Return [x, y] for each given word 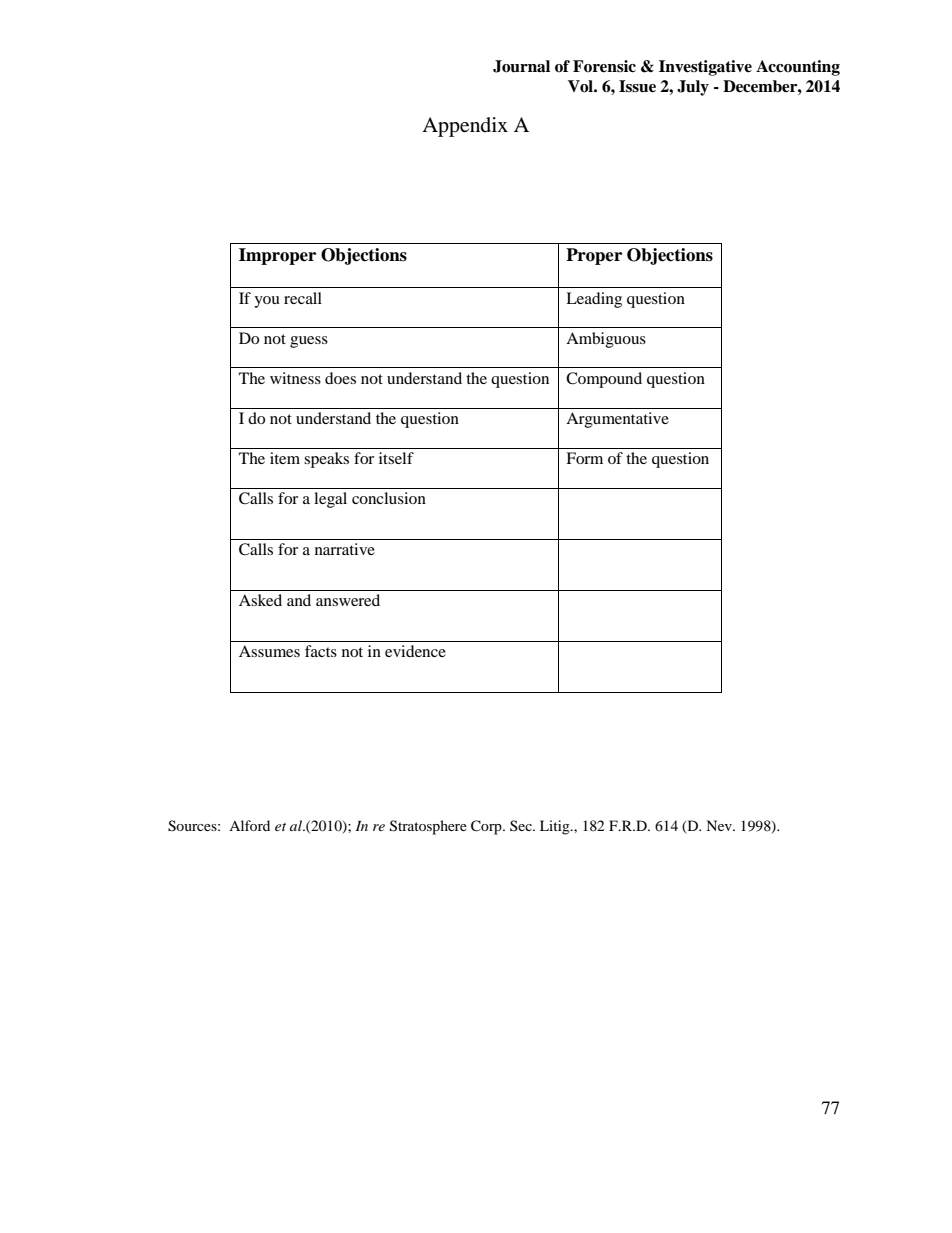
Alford [249, 825]
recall [303, 298]
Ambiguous [606, 340]
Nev [720, 825]
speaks [326, 460]
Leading [594, 300]
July [693, 88]
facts [321, 651]
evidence [415, 651]
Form [584, 458]
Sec [522, 825]
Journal [521, 66]
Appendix [465, 127]
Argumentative [617, 420]
